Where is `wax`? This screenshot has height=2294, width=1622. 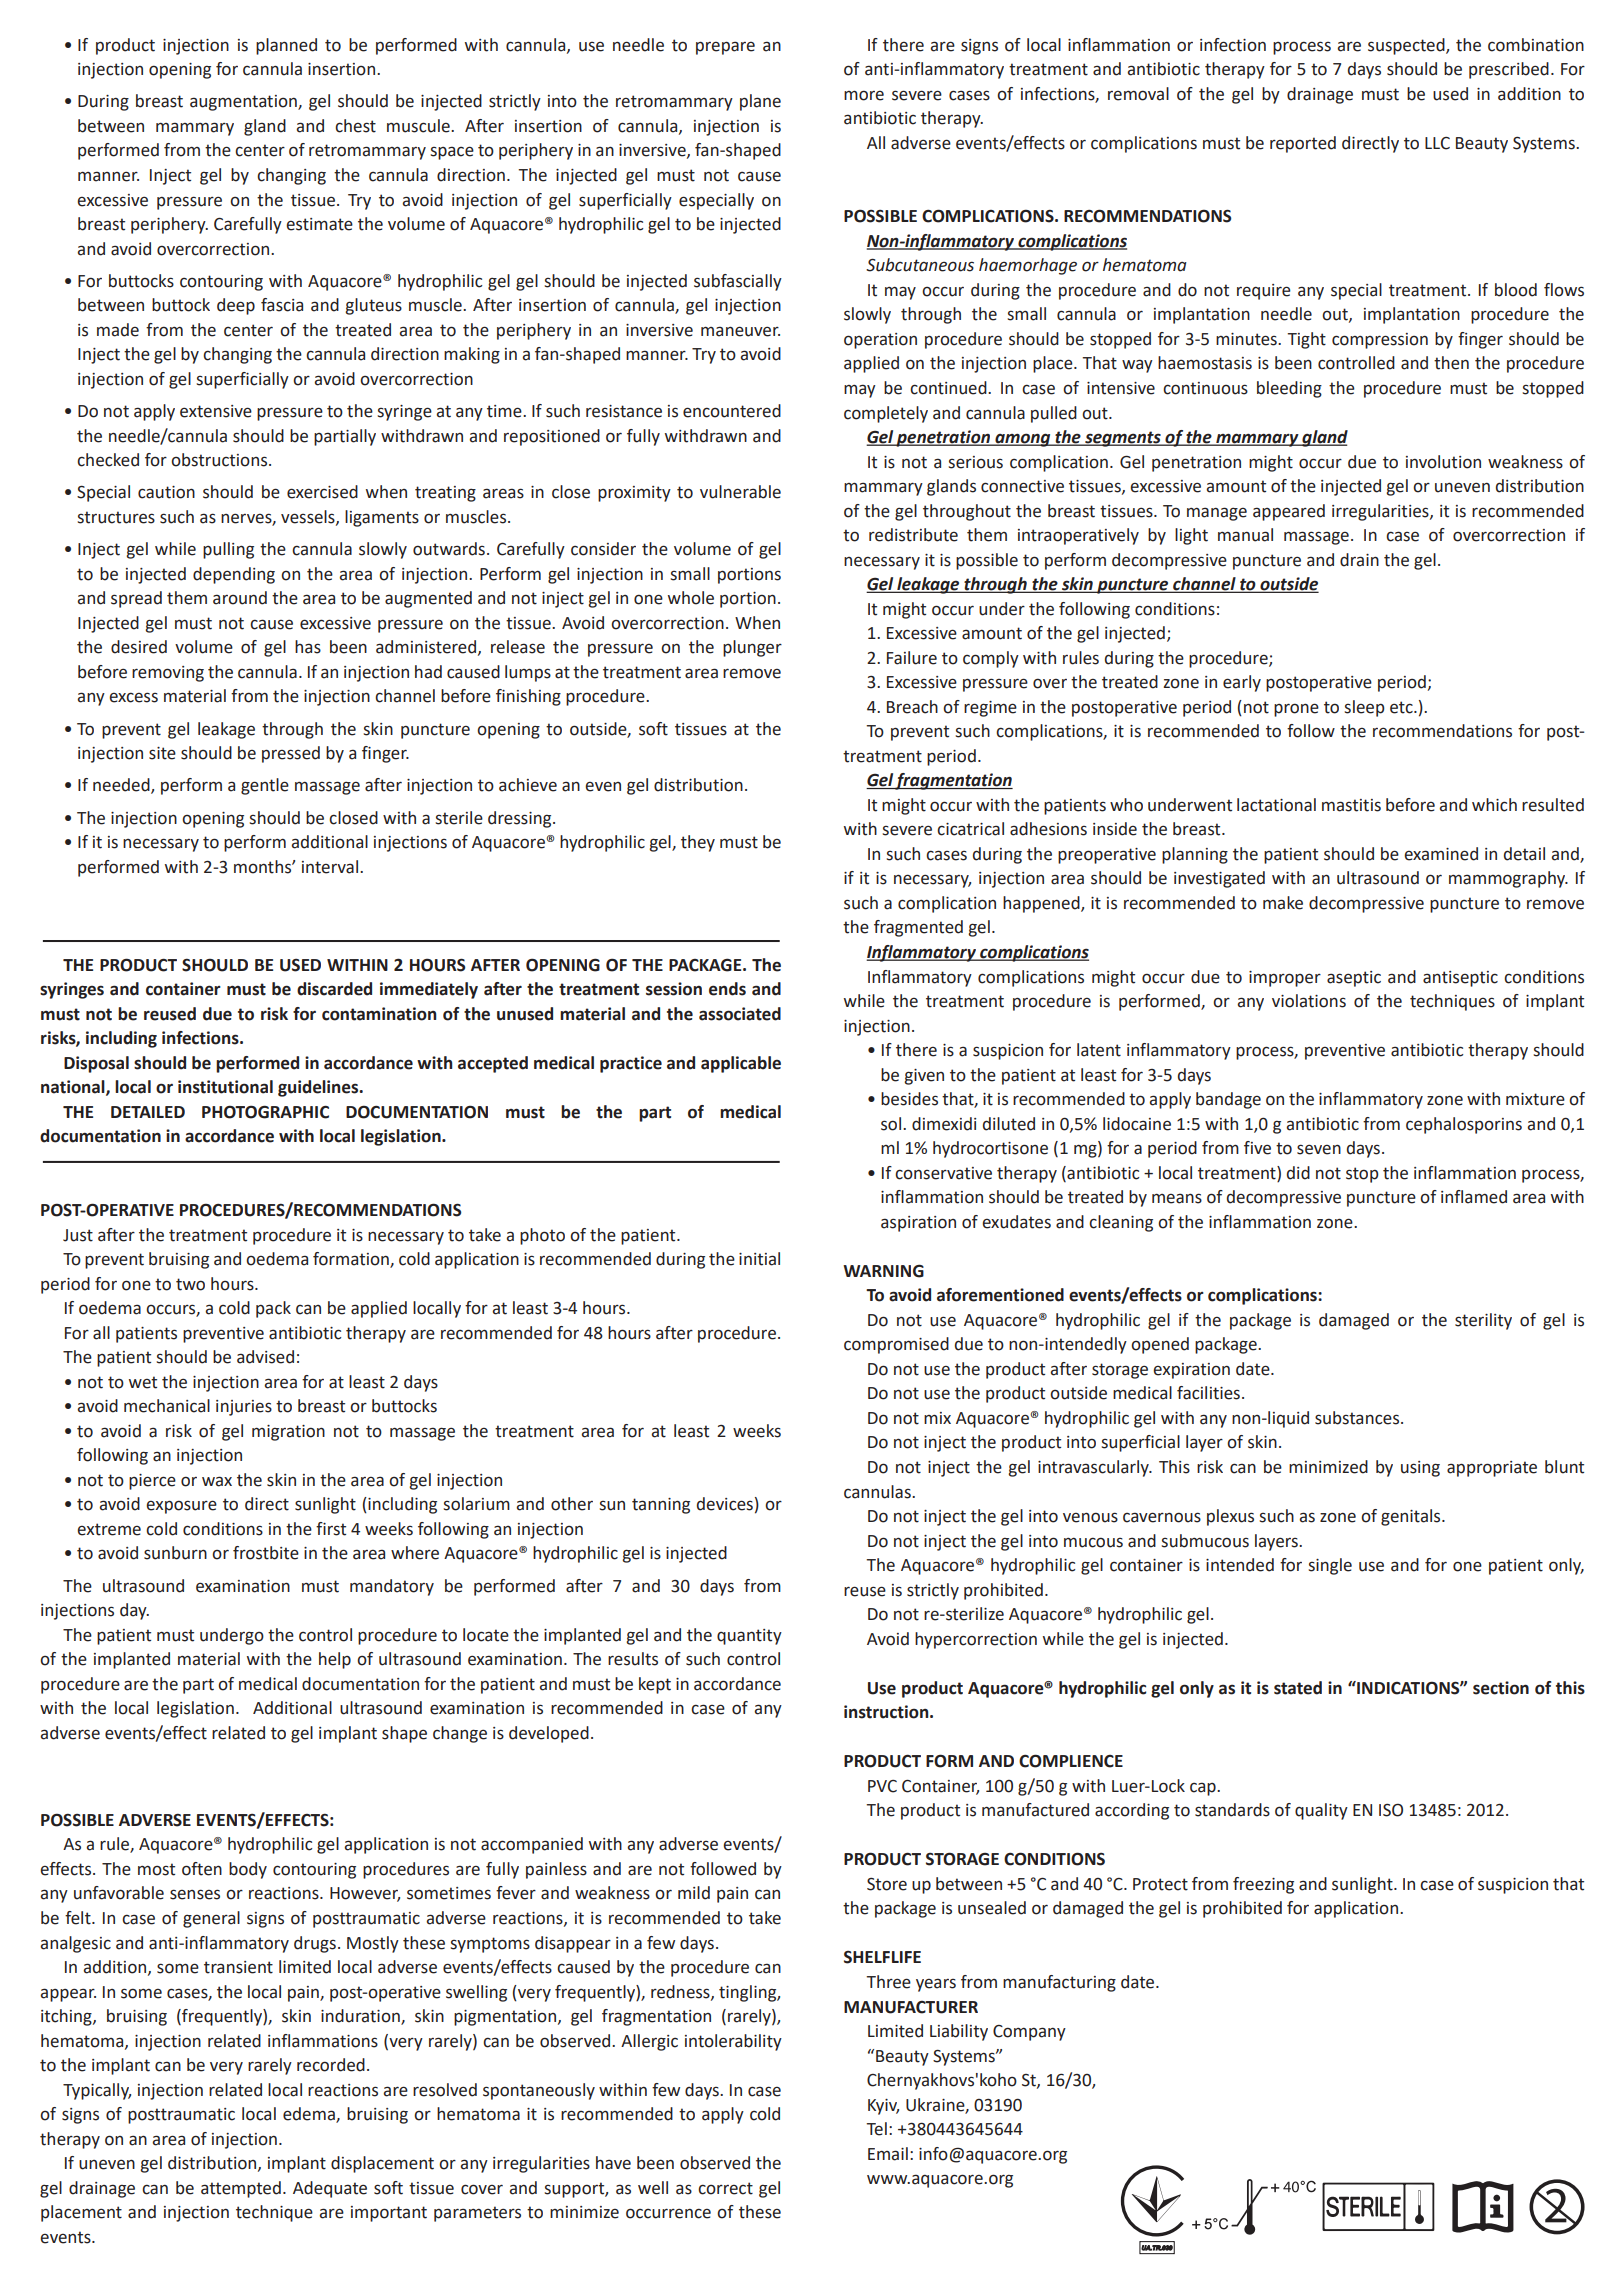
wax is located at coordinates (217, 1481).
